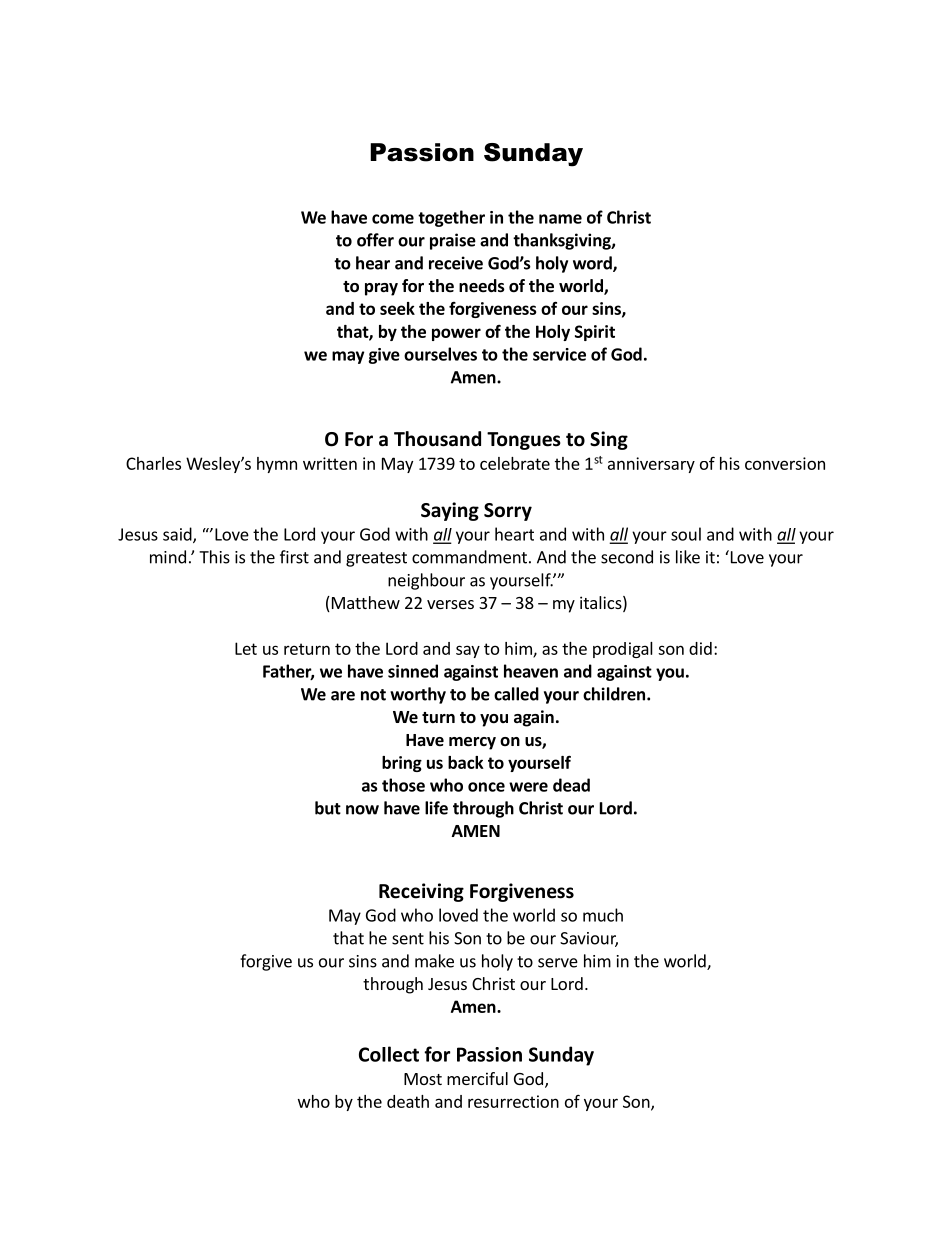  What do you see at coordinates (413, 671) in the image?
I see `sinned` at bounding box center [413, 671].
